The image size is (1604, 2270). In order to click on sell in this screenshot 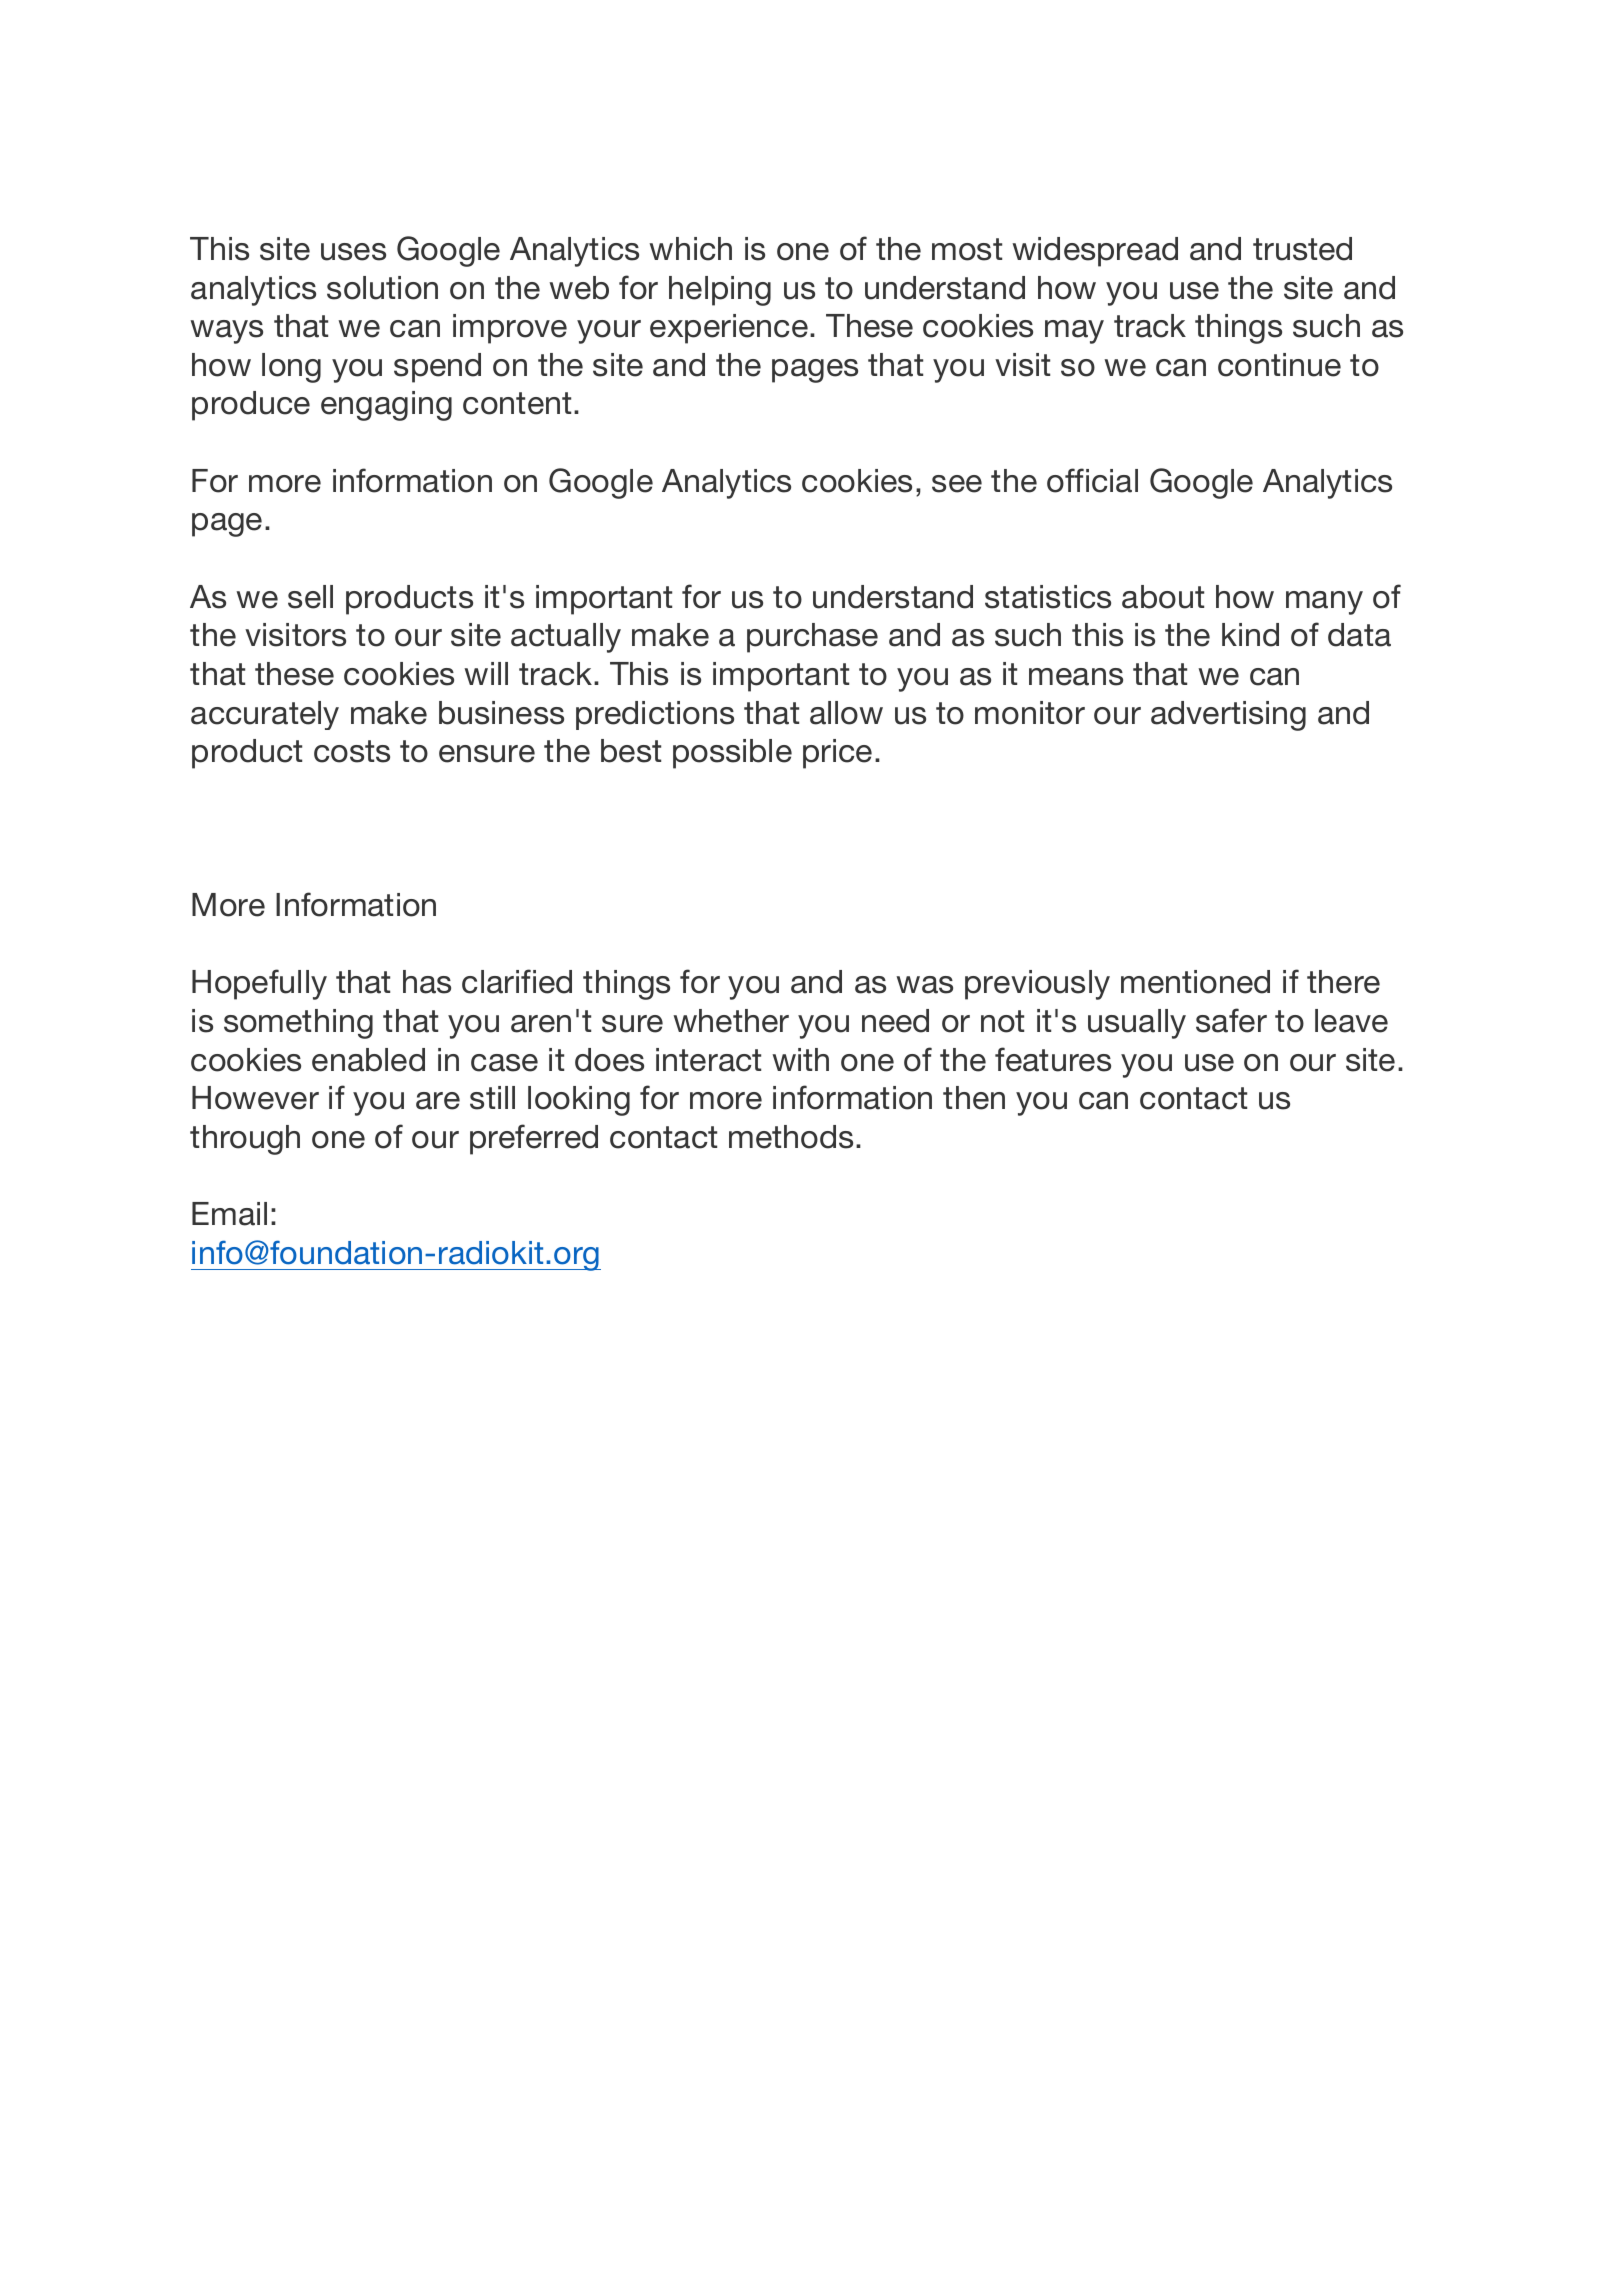, I will do `click(310, 597)`.
